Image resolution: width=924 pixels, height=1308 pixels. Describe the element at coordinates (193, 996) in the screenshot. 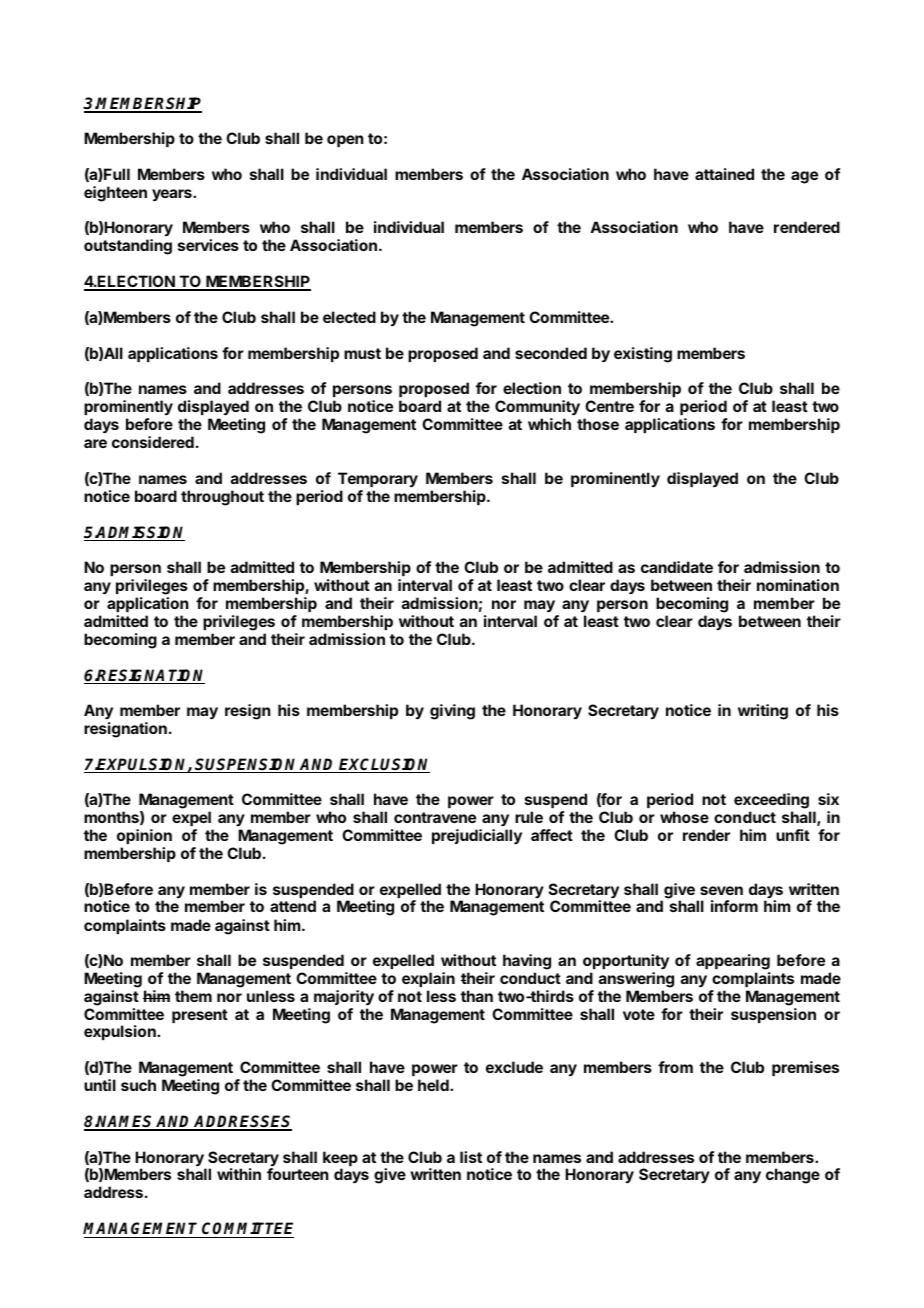

I see `them` at that location.
